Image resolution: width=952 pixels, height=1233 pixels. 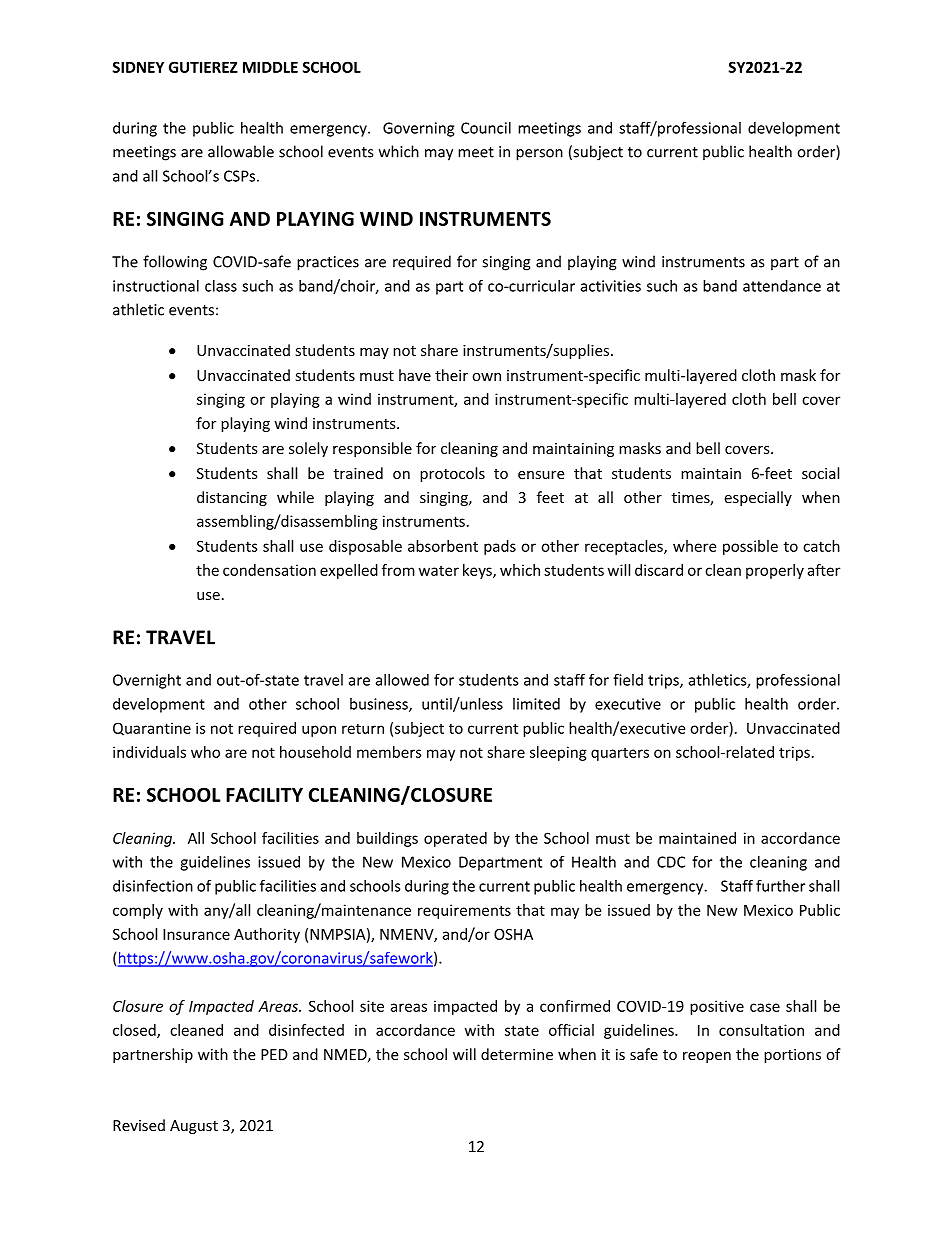 What do you see at coordinates (707, 1057) in the document?
I see `reopen` at bounding box center [707, 1057].
